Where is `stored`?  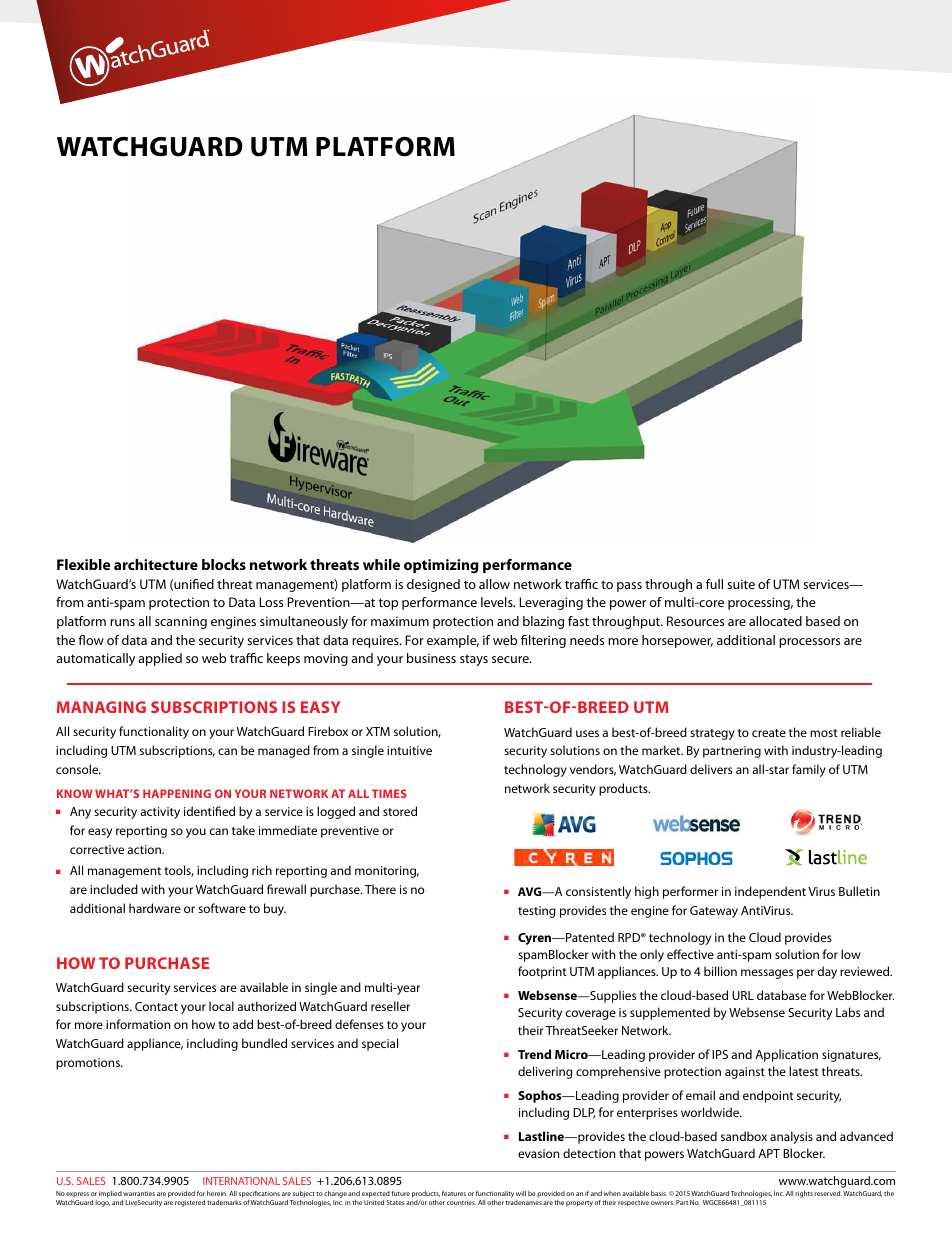 stored is located at coordinates (400, 811).
